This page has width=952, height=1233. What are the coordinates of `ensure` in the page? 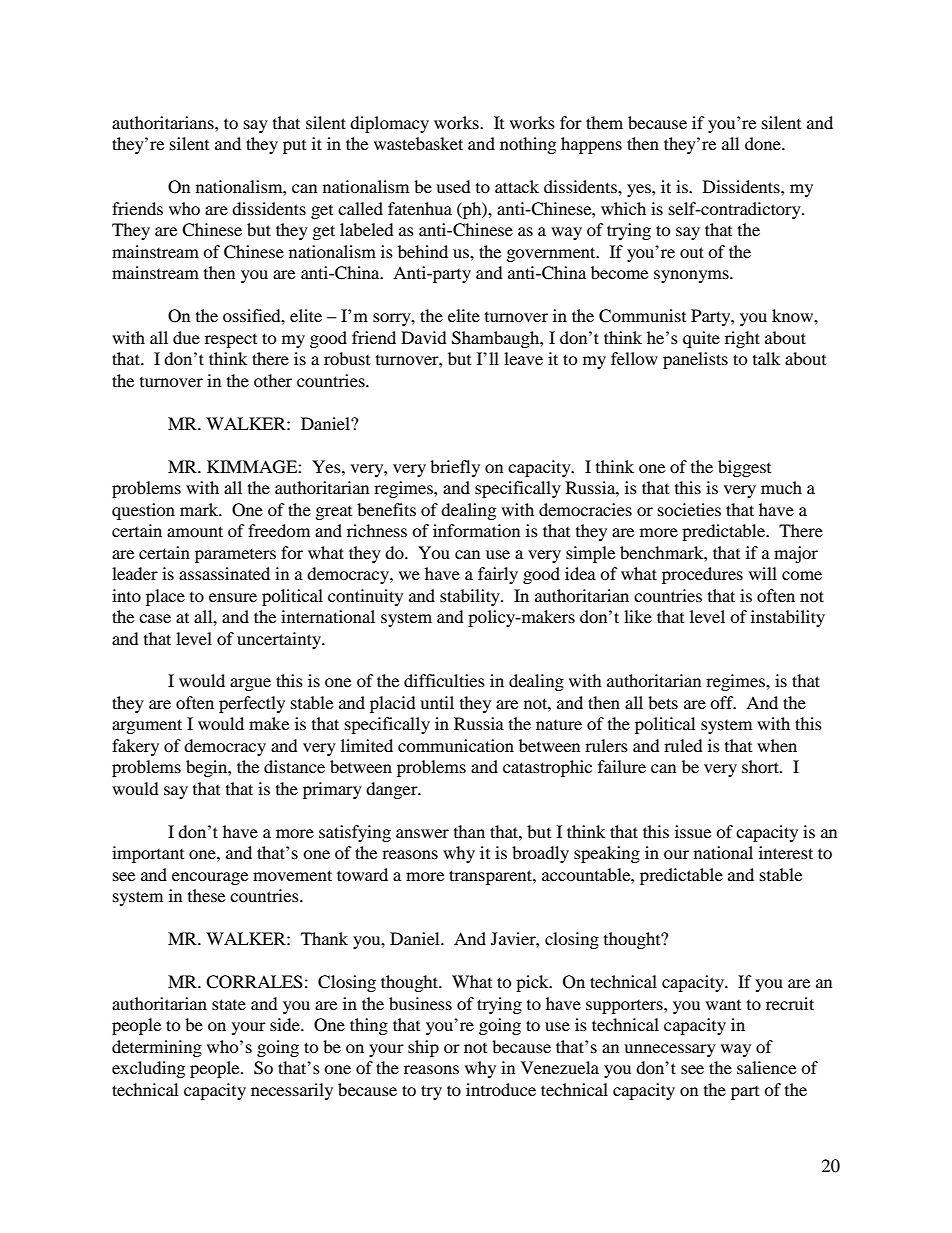 It's located at (233, 597).
